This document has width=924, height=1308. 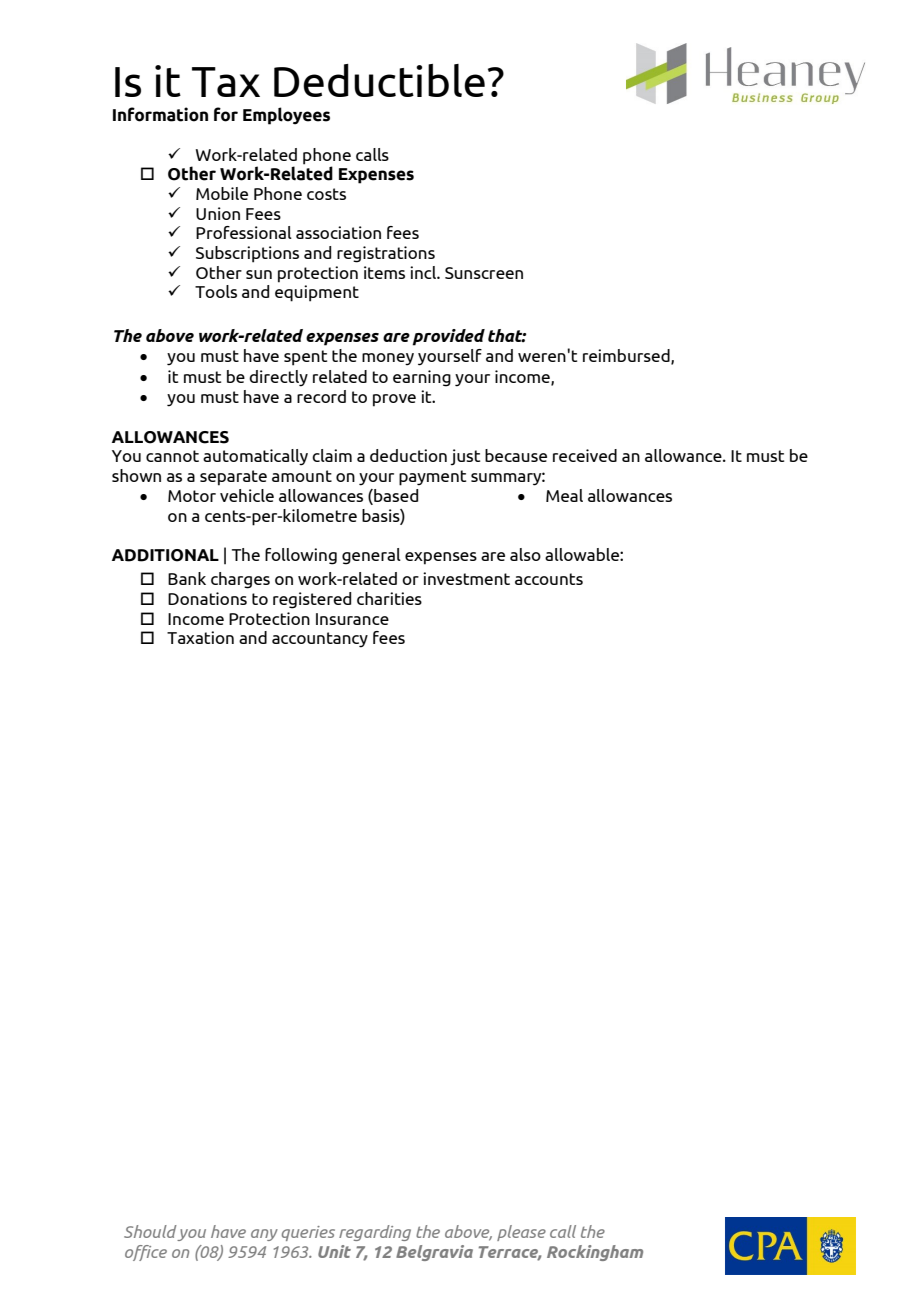 I want to click on Should, so click(x=151, y=1233).
